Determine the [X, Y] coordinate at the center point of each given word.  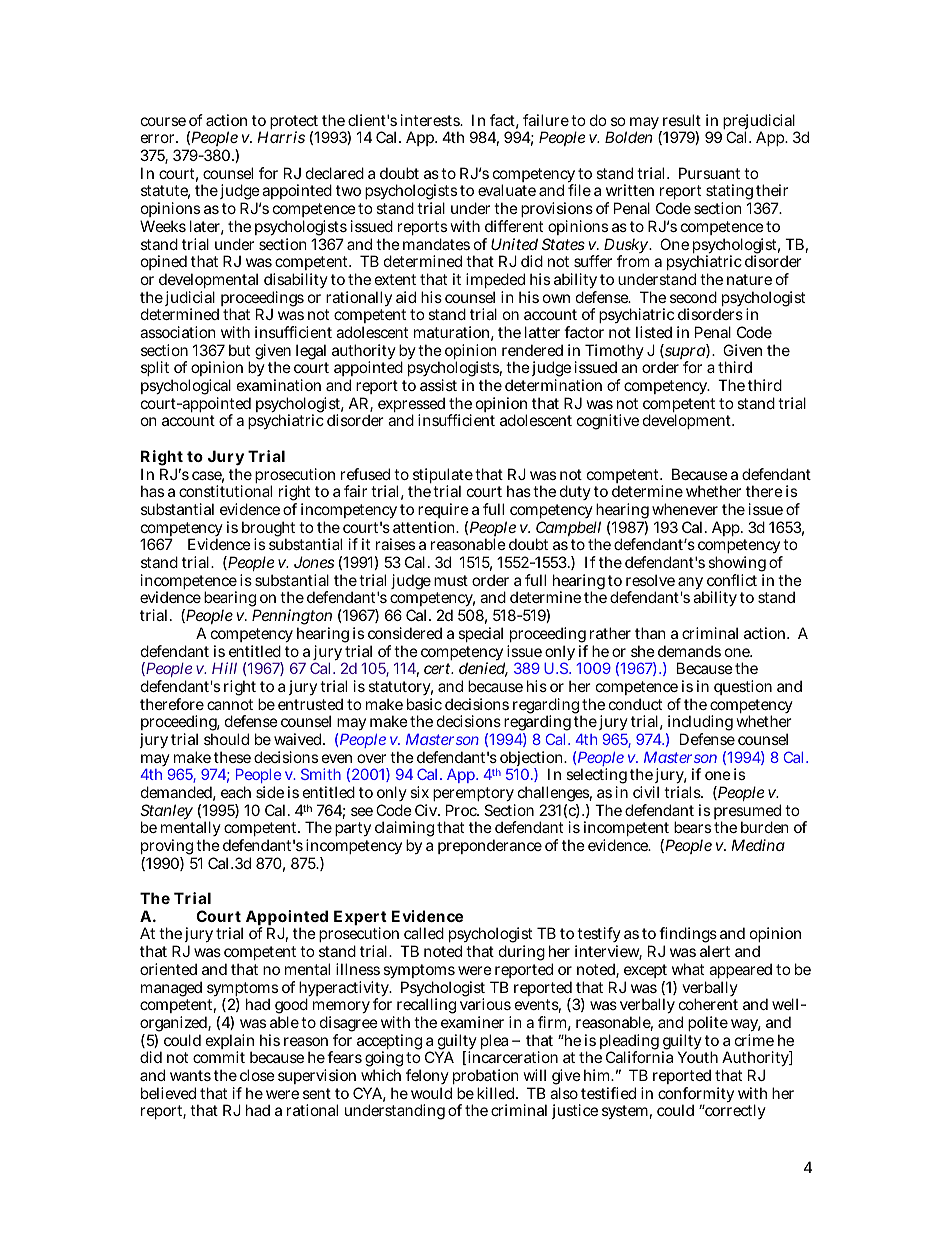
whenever [685, 509]
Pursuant [709, 173]
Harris [281, 137]
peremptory [474, 796]
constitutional [225, 491]
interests [431, 120]
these [232, 757]
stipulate [443, 477]
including [699, 724]
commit [219, 1057]
